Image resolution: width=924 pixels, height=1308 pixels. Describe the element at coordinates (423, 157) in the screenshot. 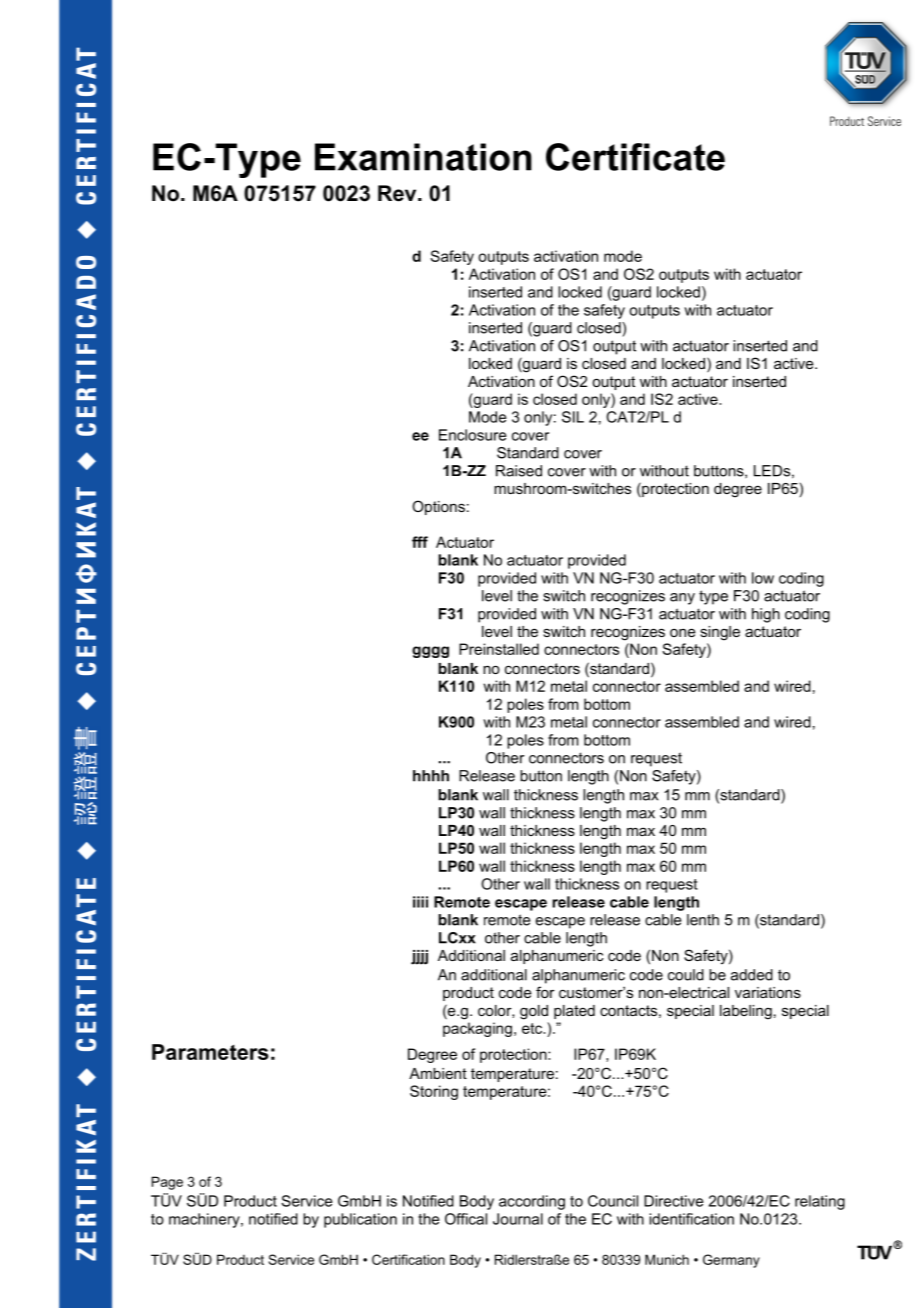

I see `Examination` at that location.
